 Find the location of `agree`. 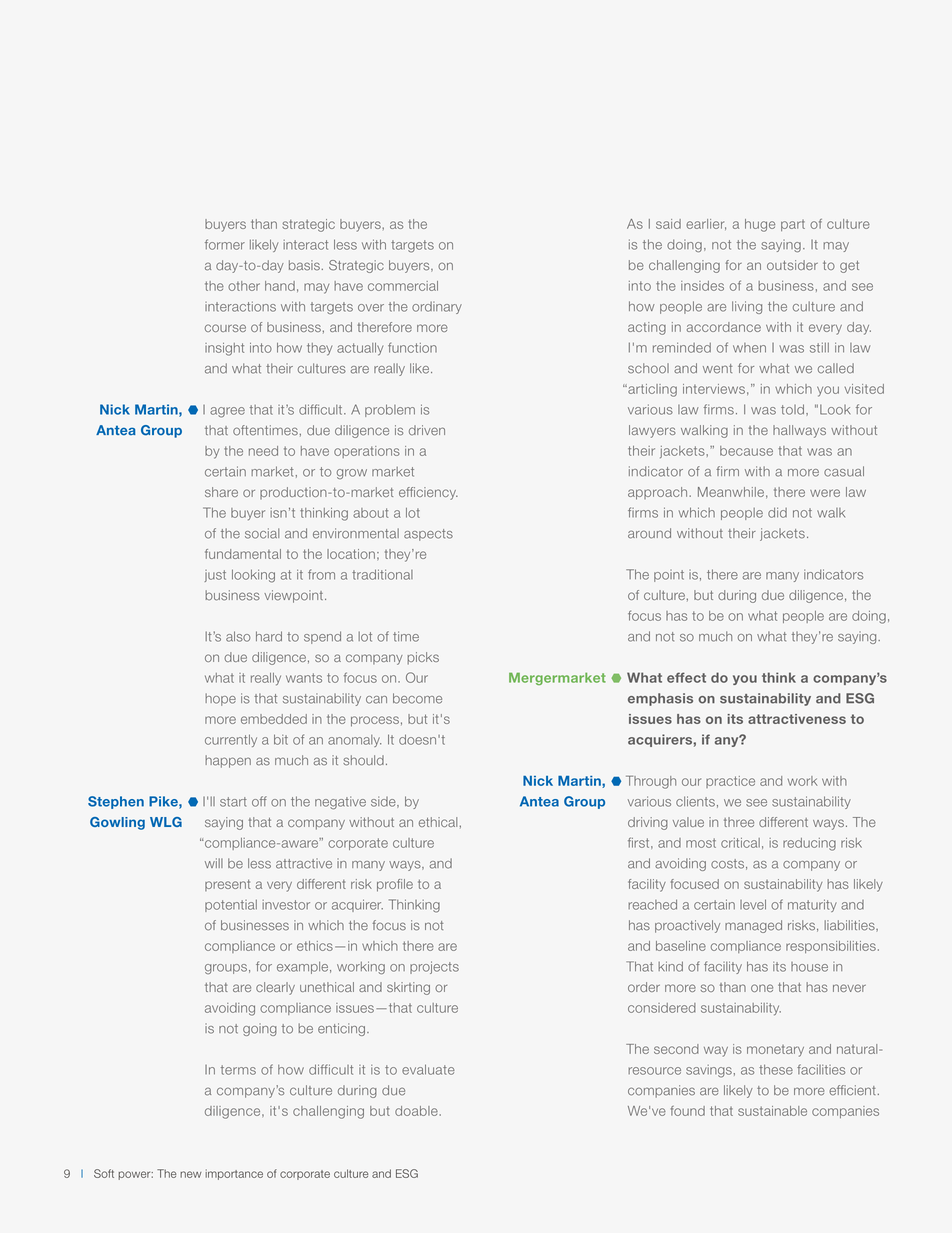

agree is located at coordinates (227, 412).
